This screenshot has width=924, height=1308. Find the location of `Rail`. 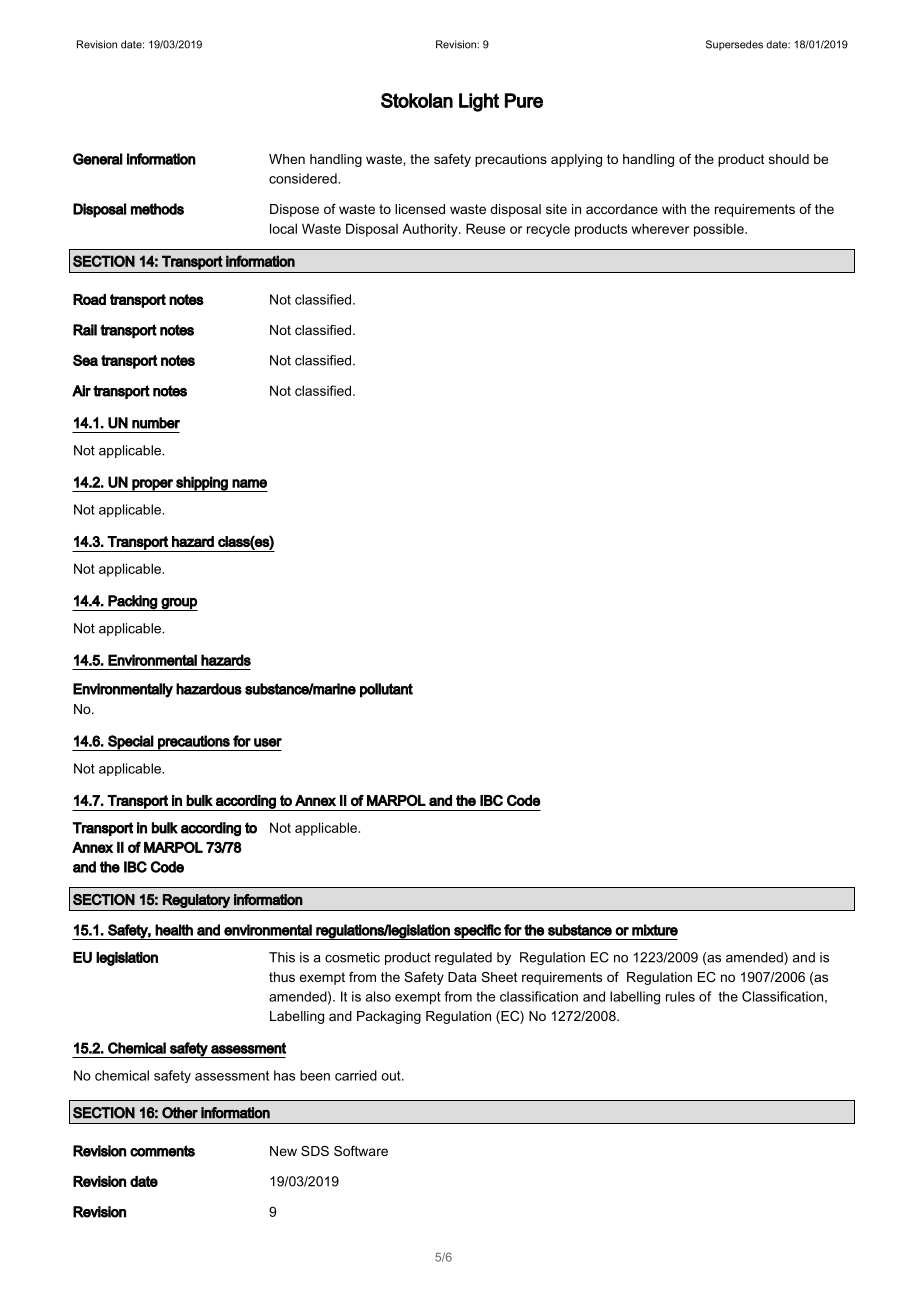

Rail is located at coordinates (85, 330).
